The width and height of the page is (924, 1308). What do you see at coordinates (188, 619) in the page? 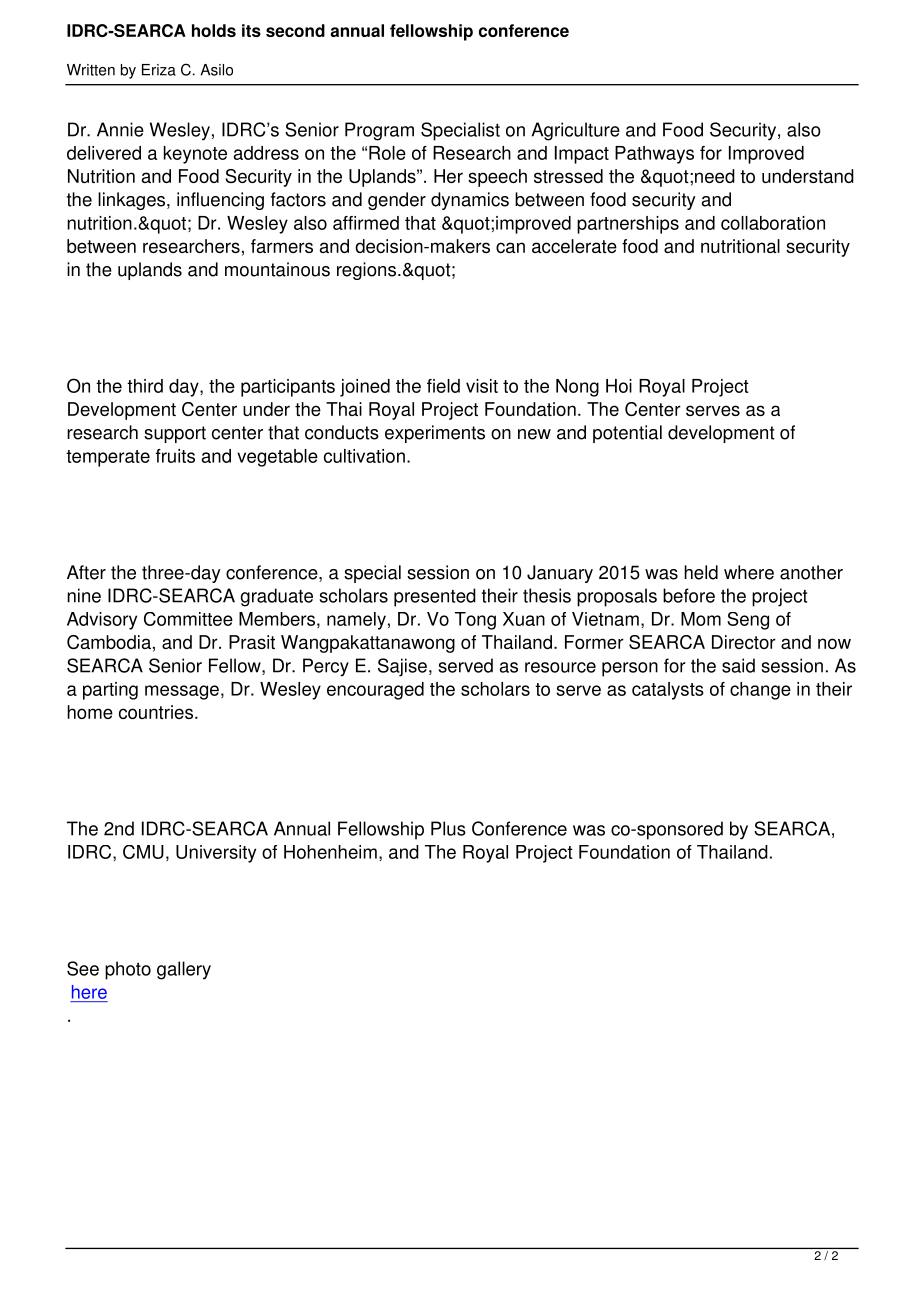
I see `Committee` at bounding box center [188, 619].
